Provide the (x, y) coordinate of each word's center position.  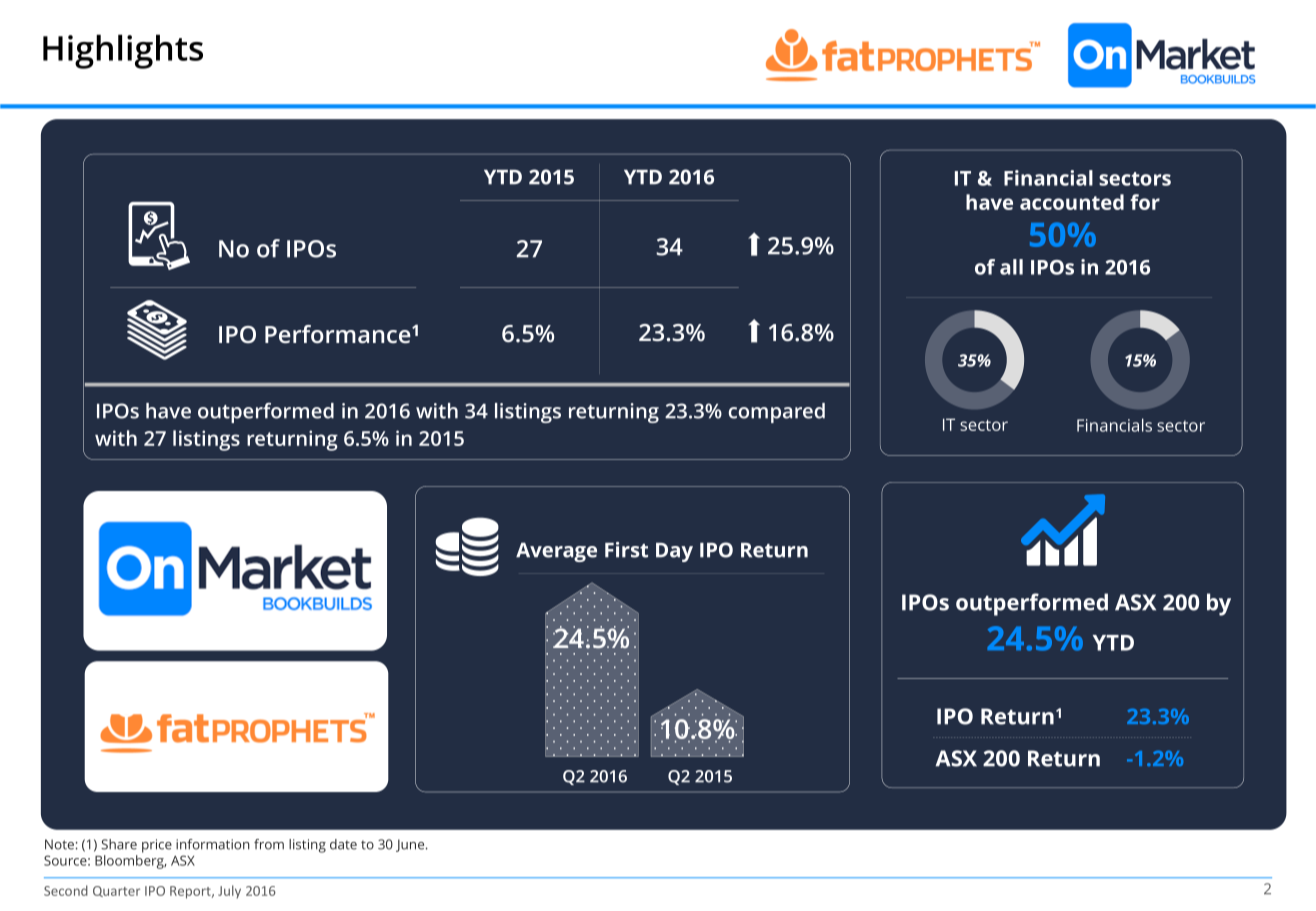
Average (556, 552)
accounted (1072, 202)
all (1011, 267)
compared (777, 413)
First (626, 550)
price (157, 846)
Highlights (123, 51)
